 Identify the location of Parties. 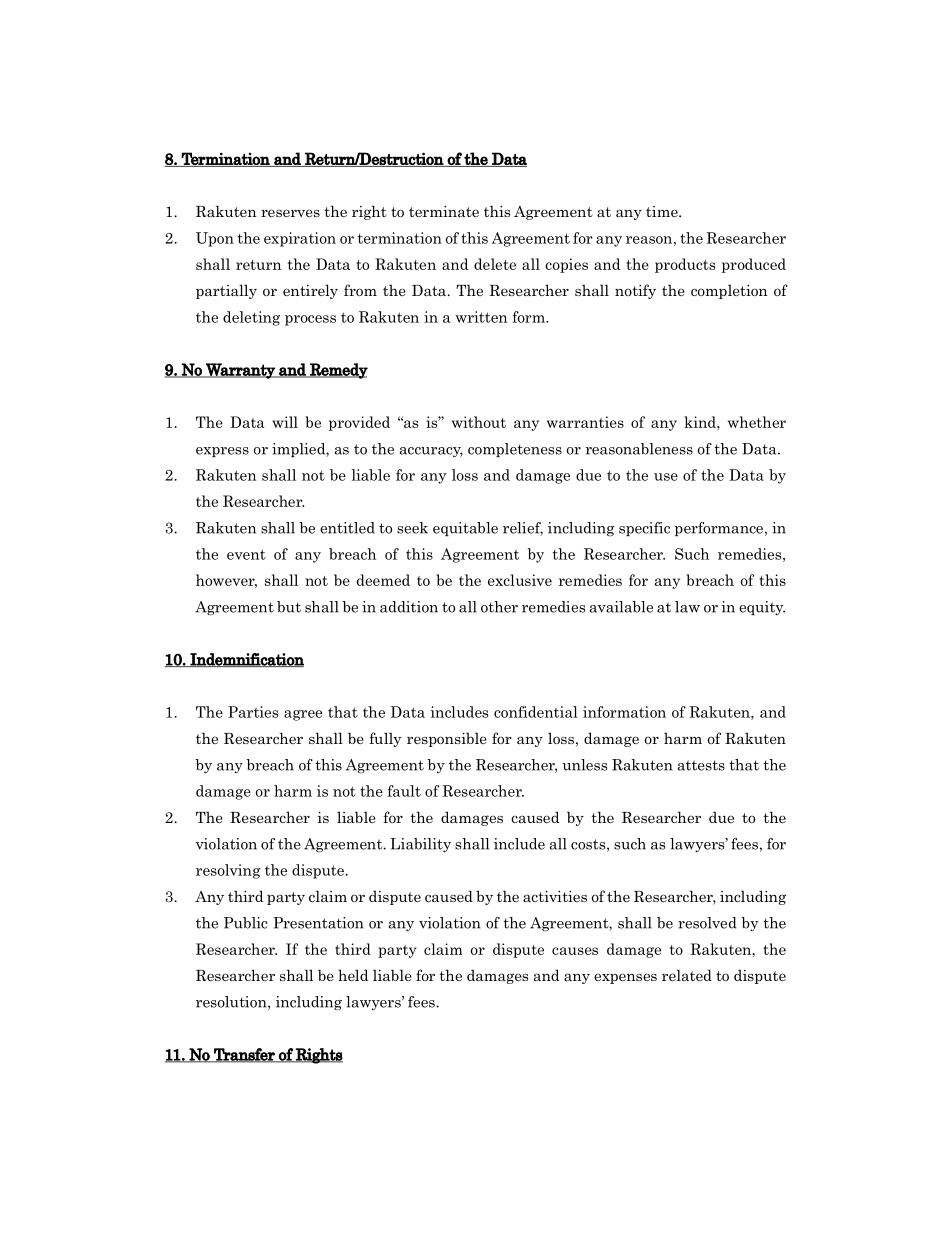
(253, 712).
